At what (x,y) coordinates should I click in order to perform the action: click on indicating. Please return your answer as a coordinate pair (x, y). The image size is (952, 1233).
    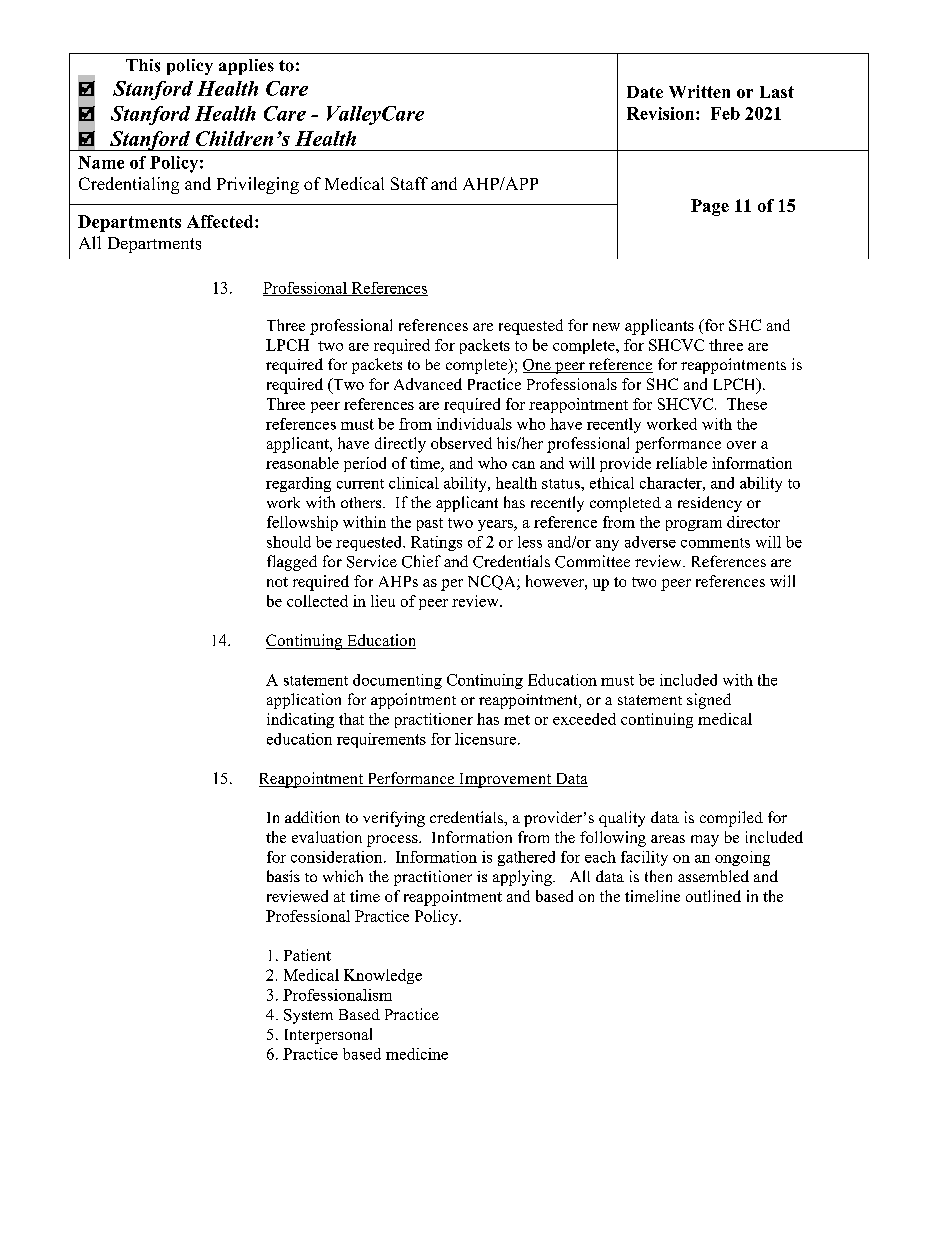
    Looking at the image, I should click on (300, 720).
